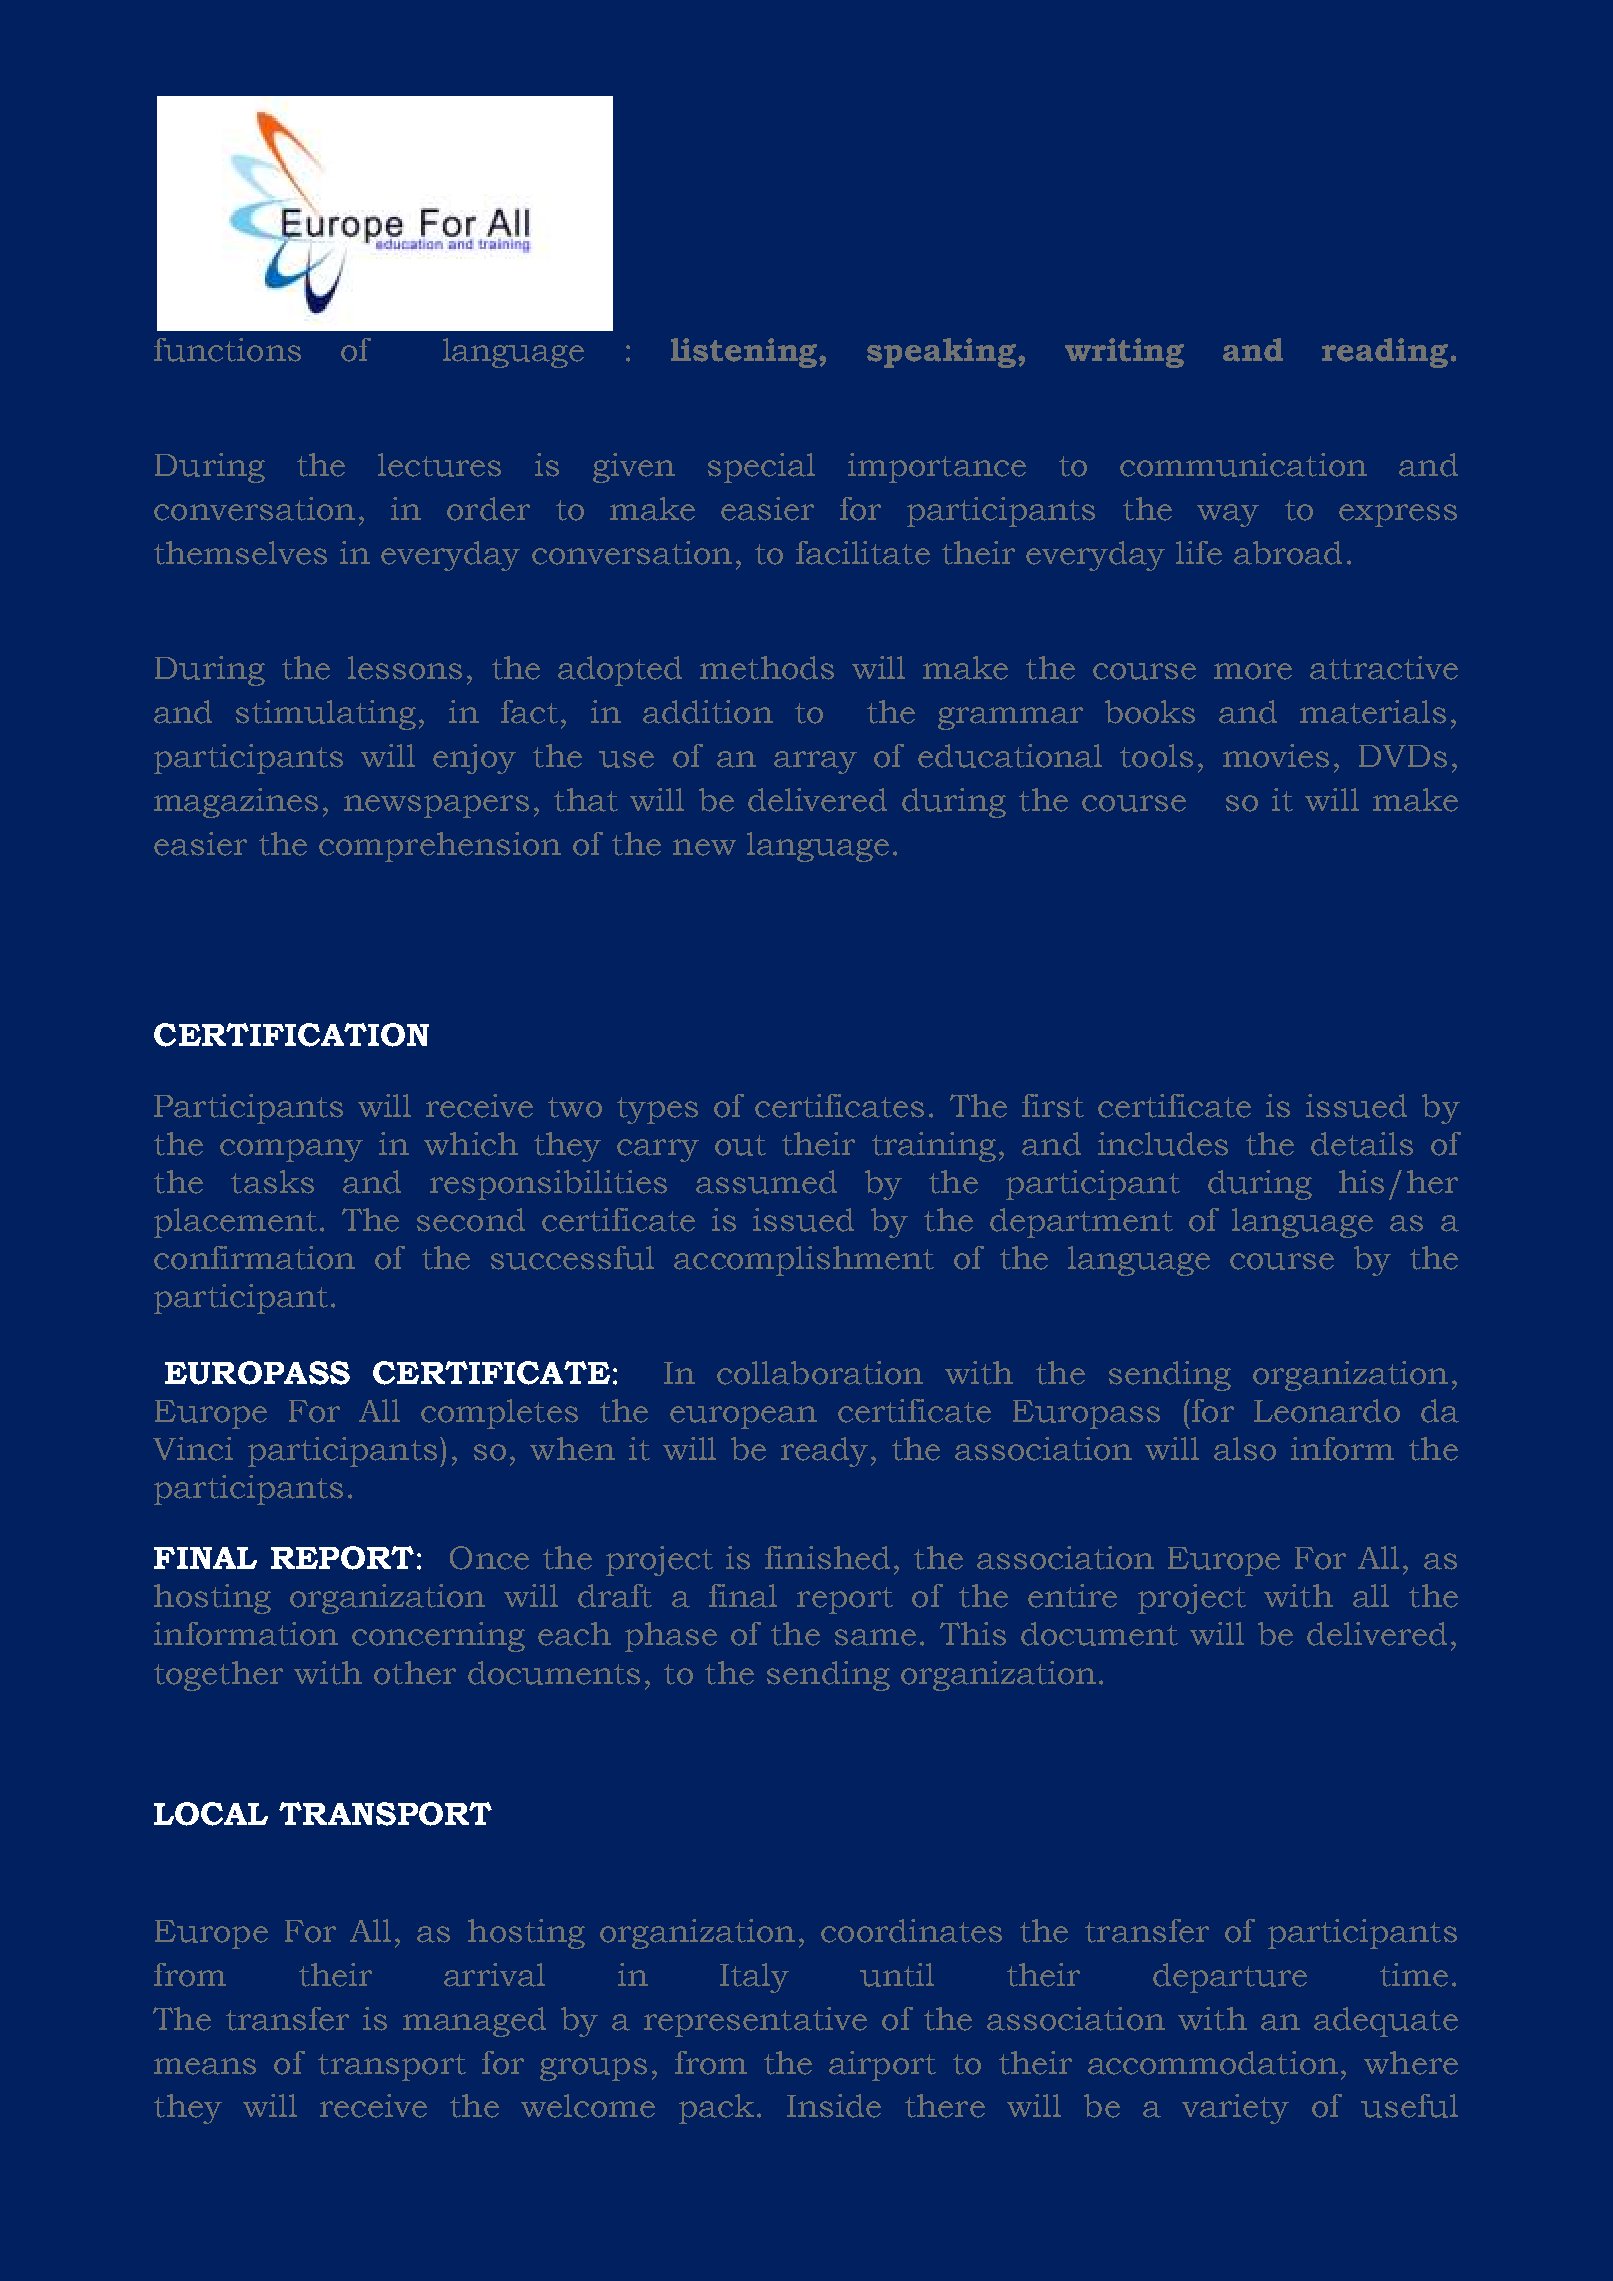 The width and height of the page is (1613, 2281). Describe the element at coordinates (761, 468) in the page. I see `special` at that location.
